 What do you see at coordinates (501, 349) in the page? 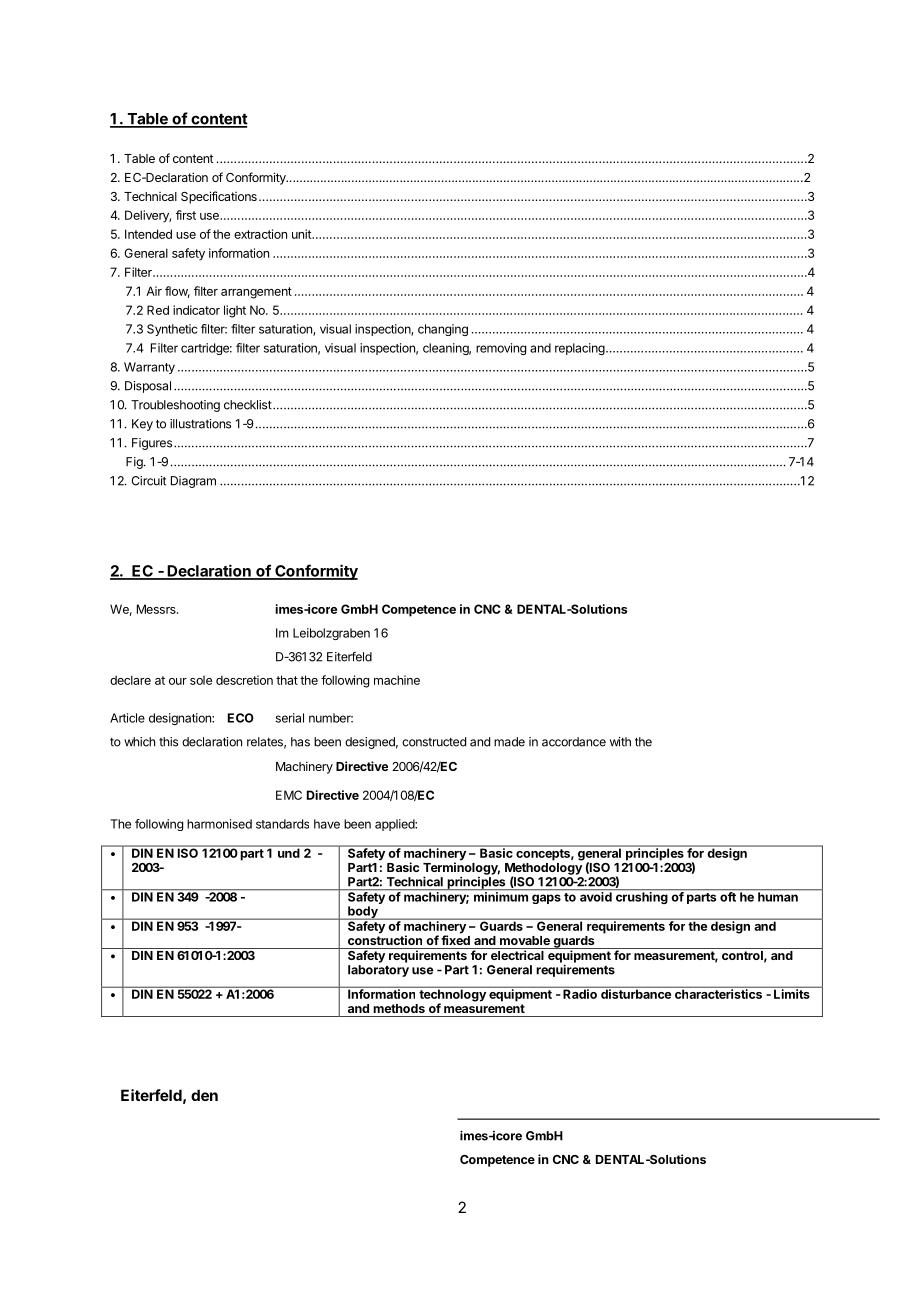
I see `removing` at bounding box center [501, 349].
